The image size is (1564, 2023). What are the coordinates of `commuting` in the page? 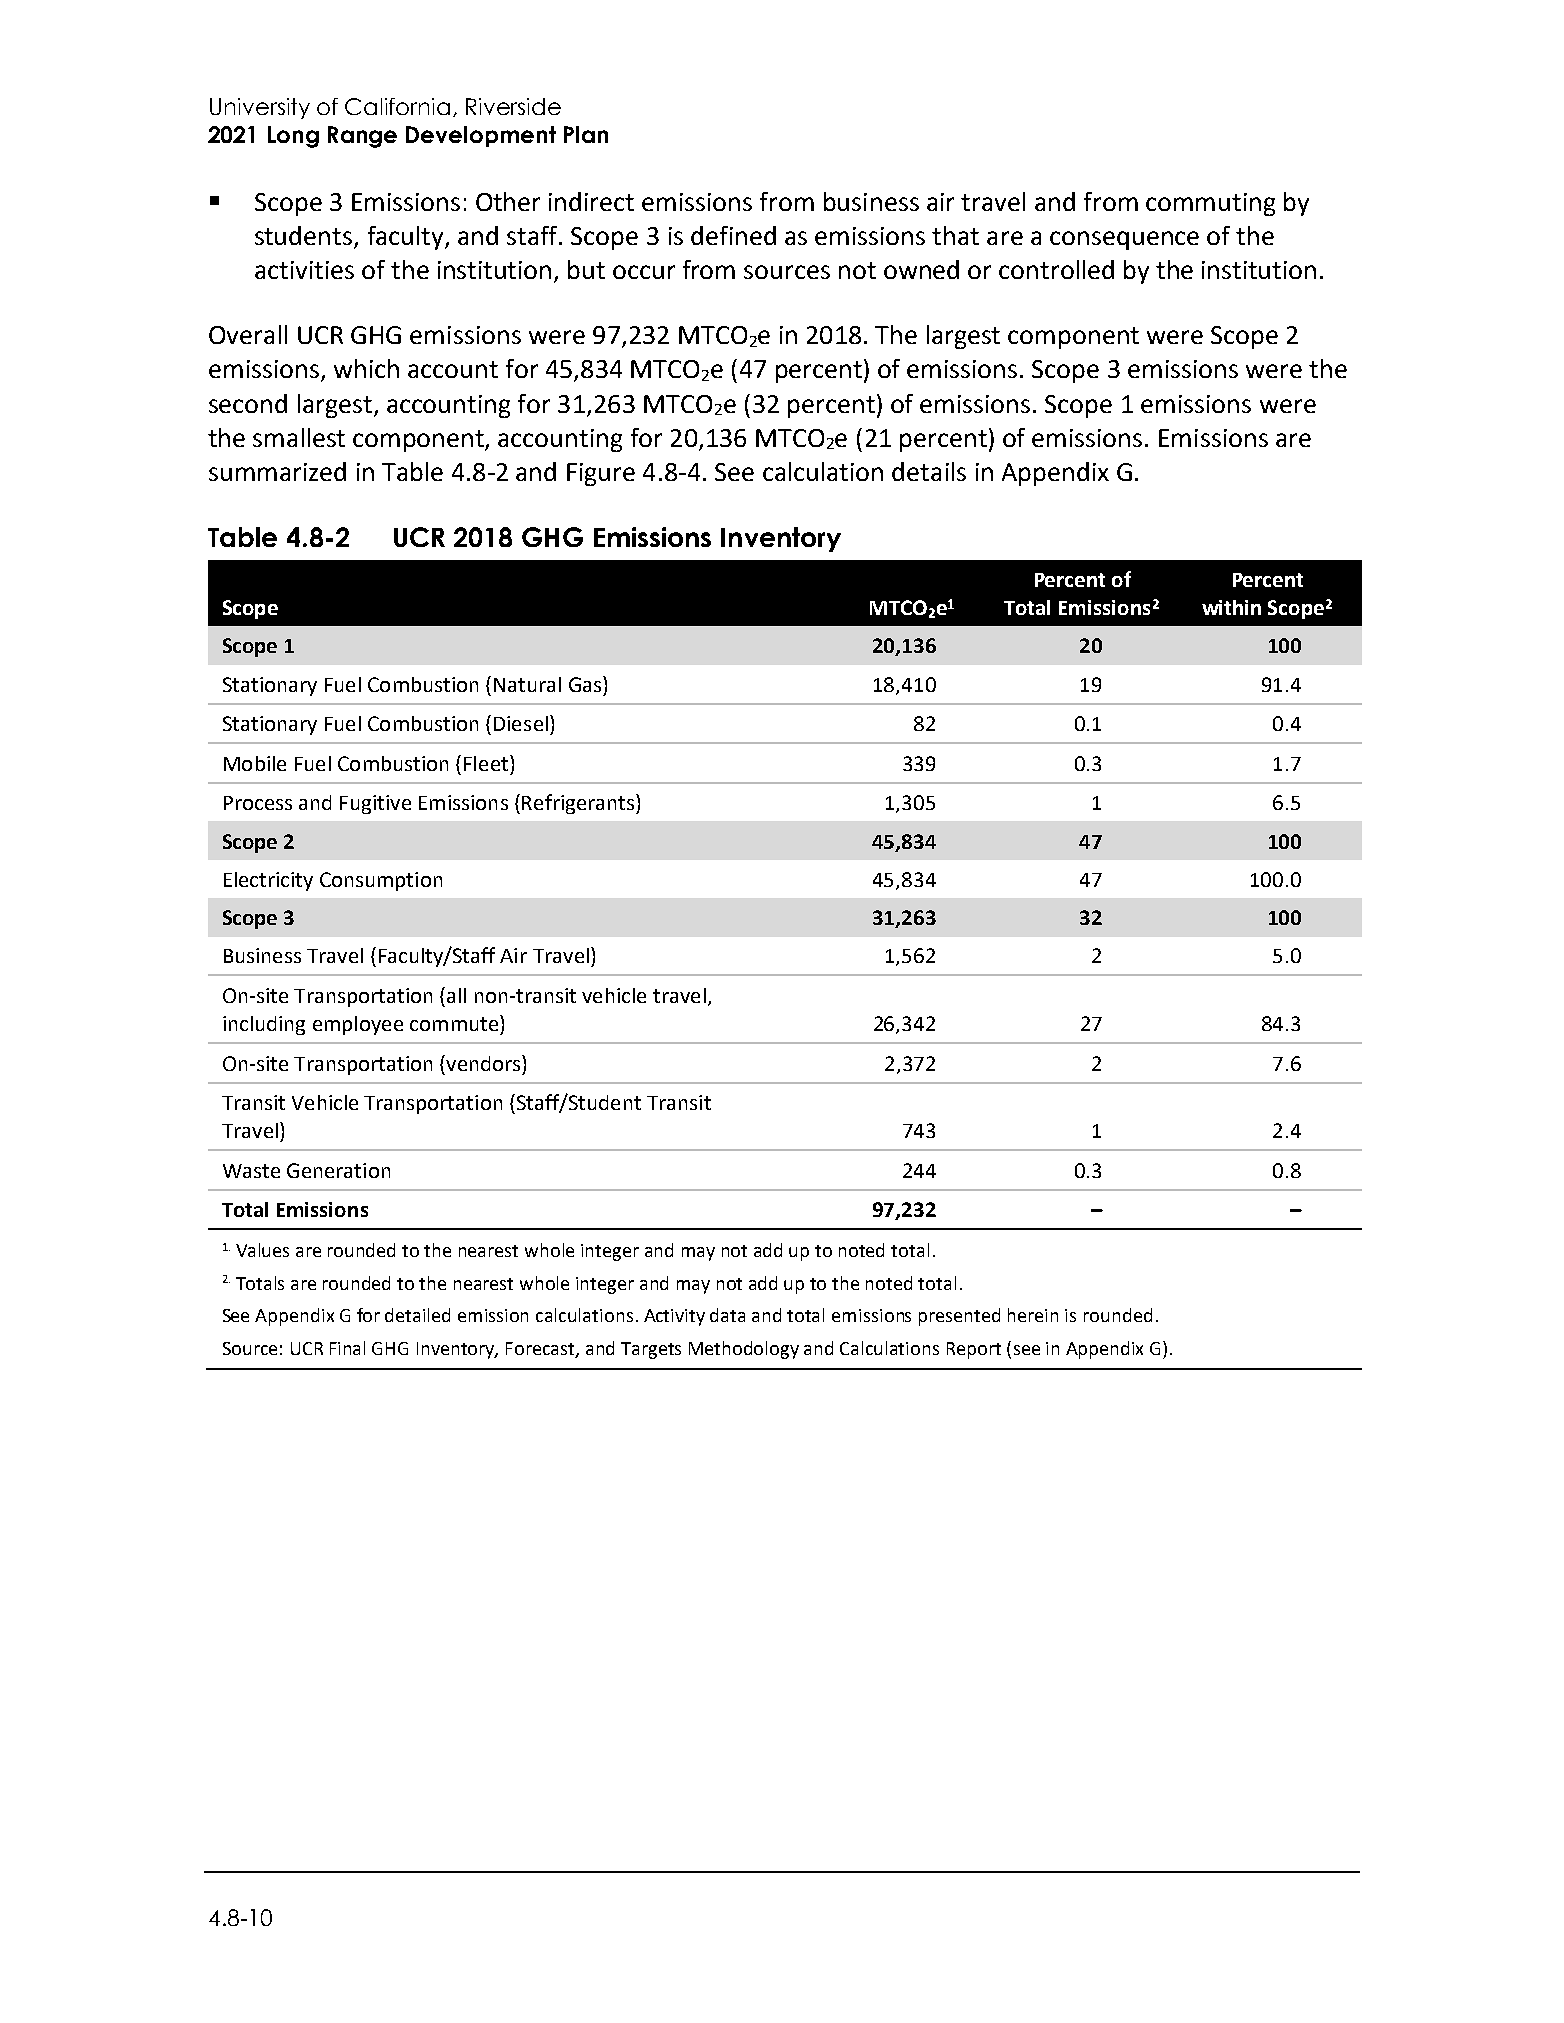 It's located at (1210, 204).
